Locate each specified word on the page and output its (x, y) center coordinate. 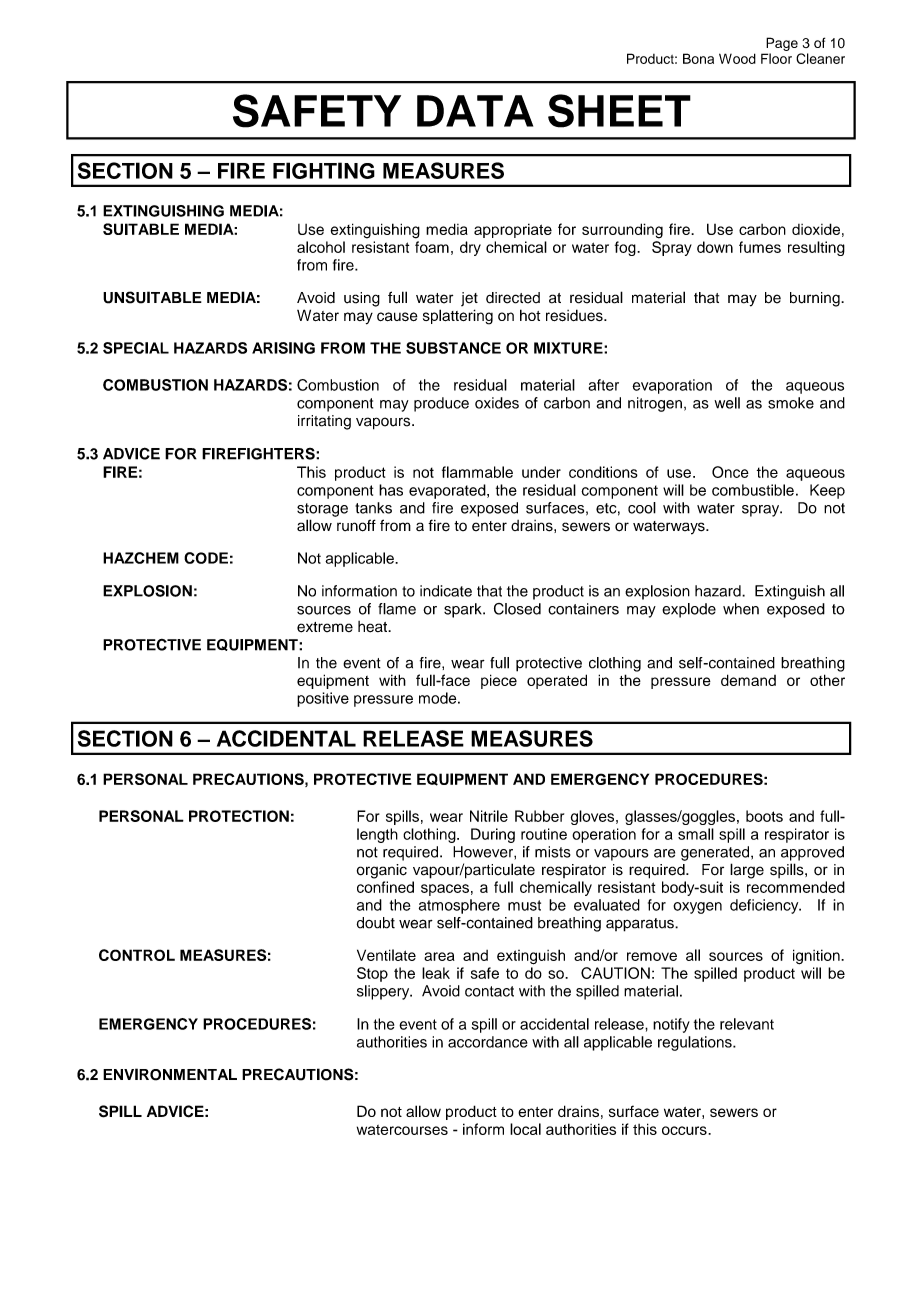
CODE (206, 558)
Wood (737, 58)
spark (464, 610)
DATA (475, 111)
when (741, 609)
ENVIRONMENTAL (170, 1074)
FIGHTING (324, 170)
